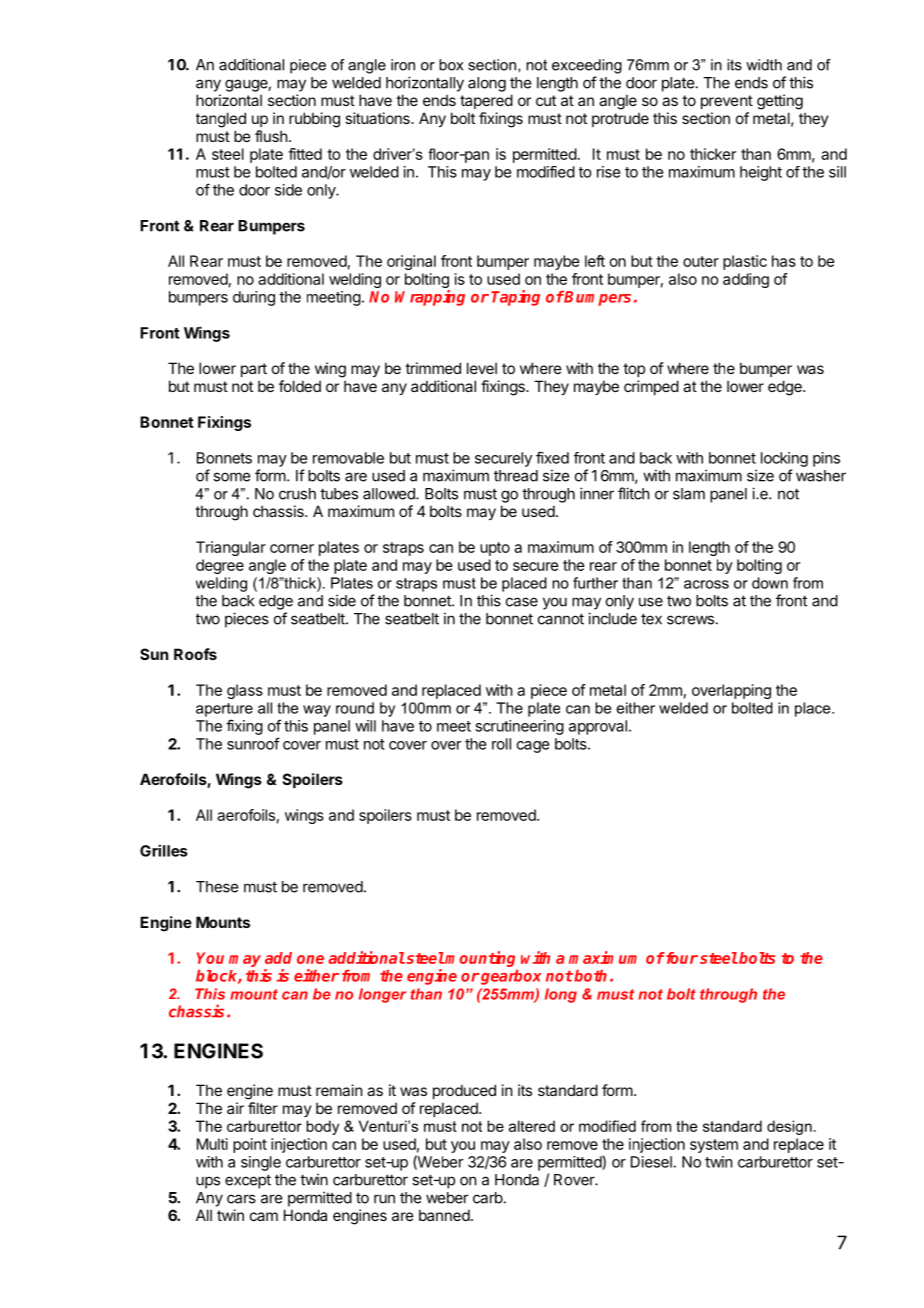 The height and width of the document is (1308, 924). Describe the element at coordinates (780, 102) in the document. I see `getting` at that location.
